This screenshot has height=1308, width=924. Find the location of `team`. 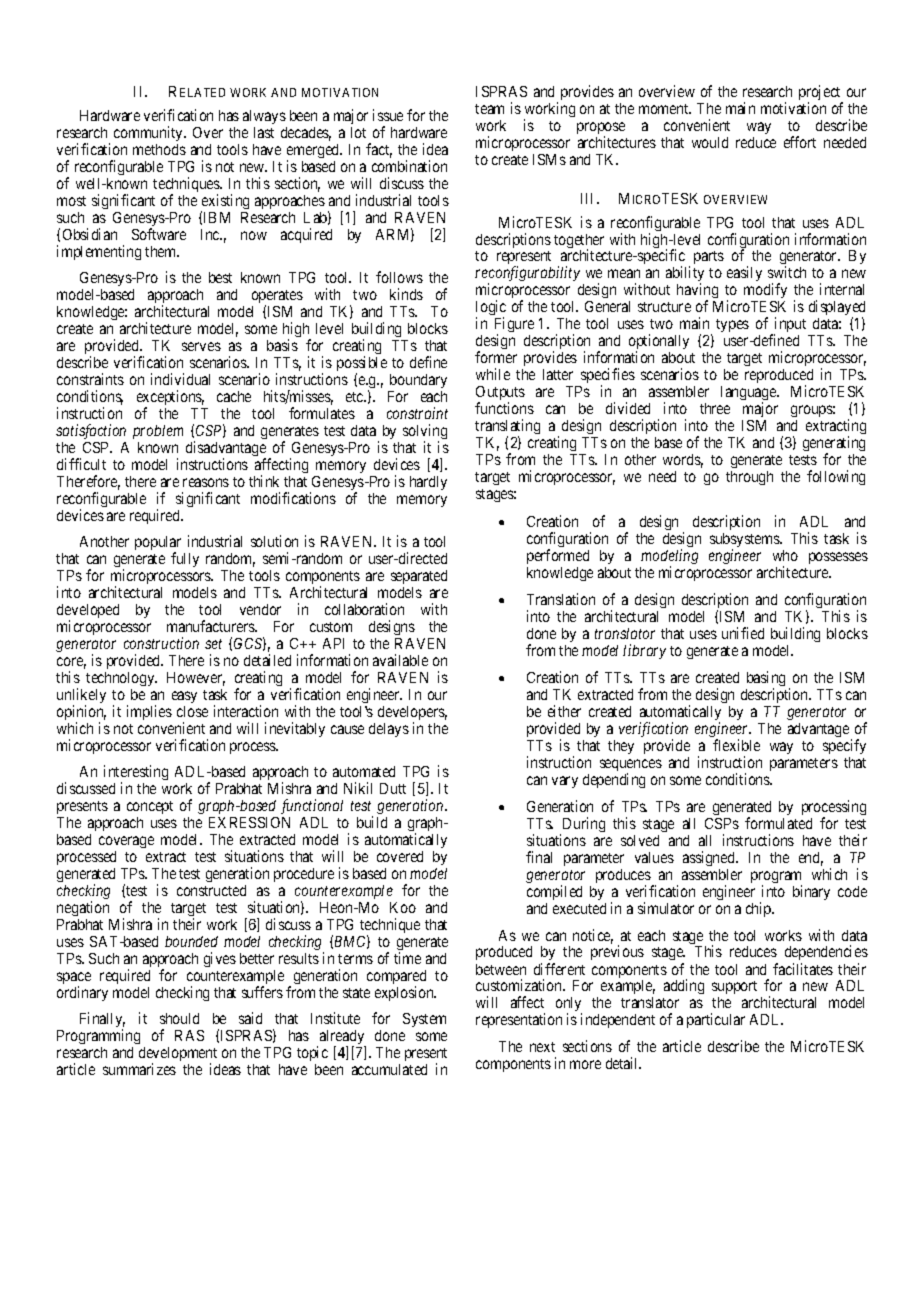

team is located at coordinates (489, 109).
